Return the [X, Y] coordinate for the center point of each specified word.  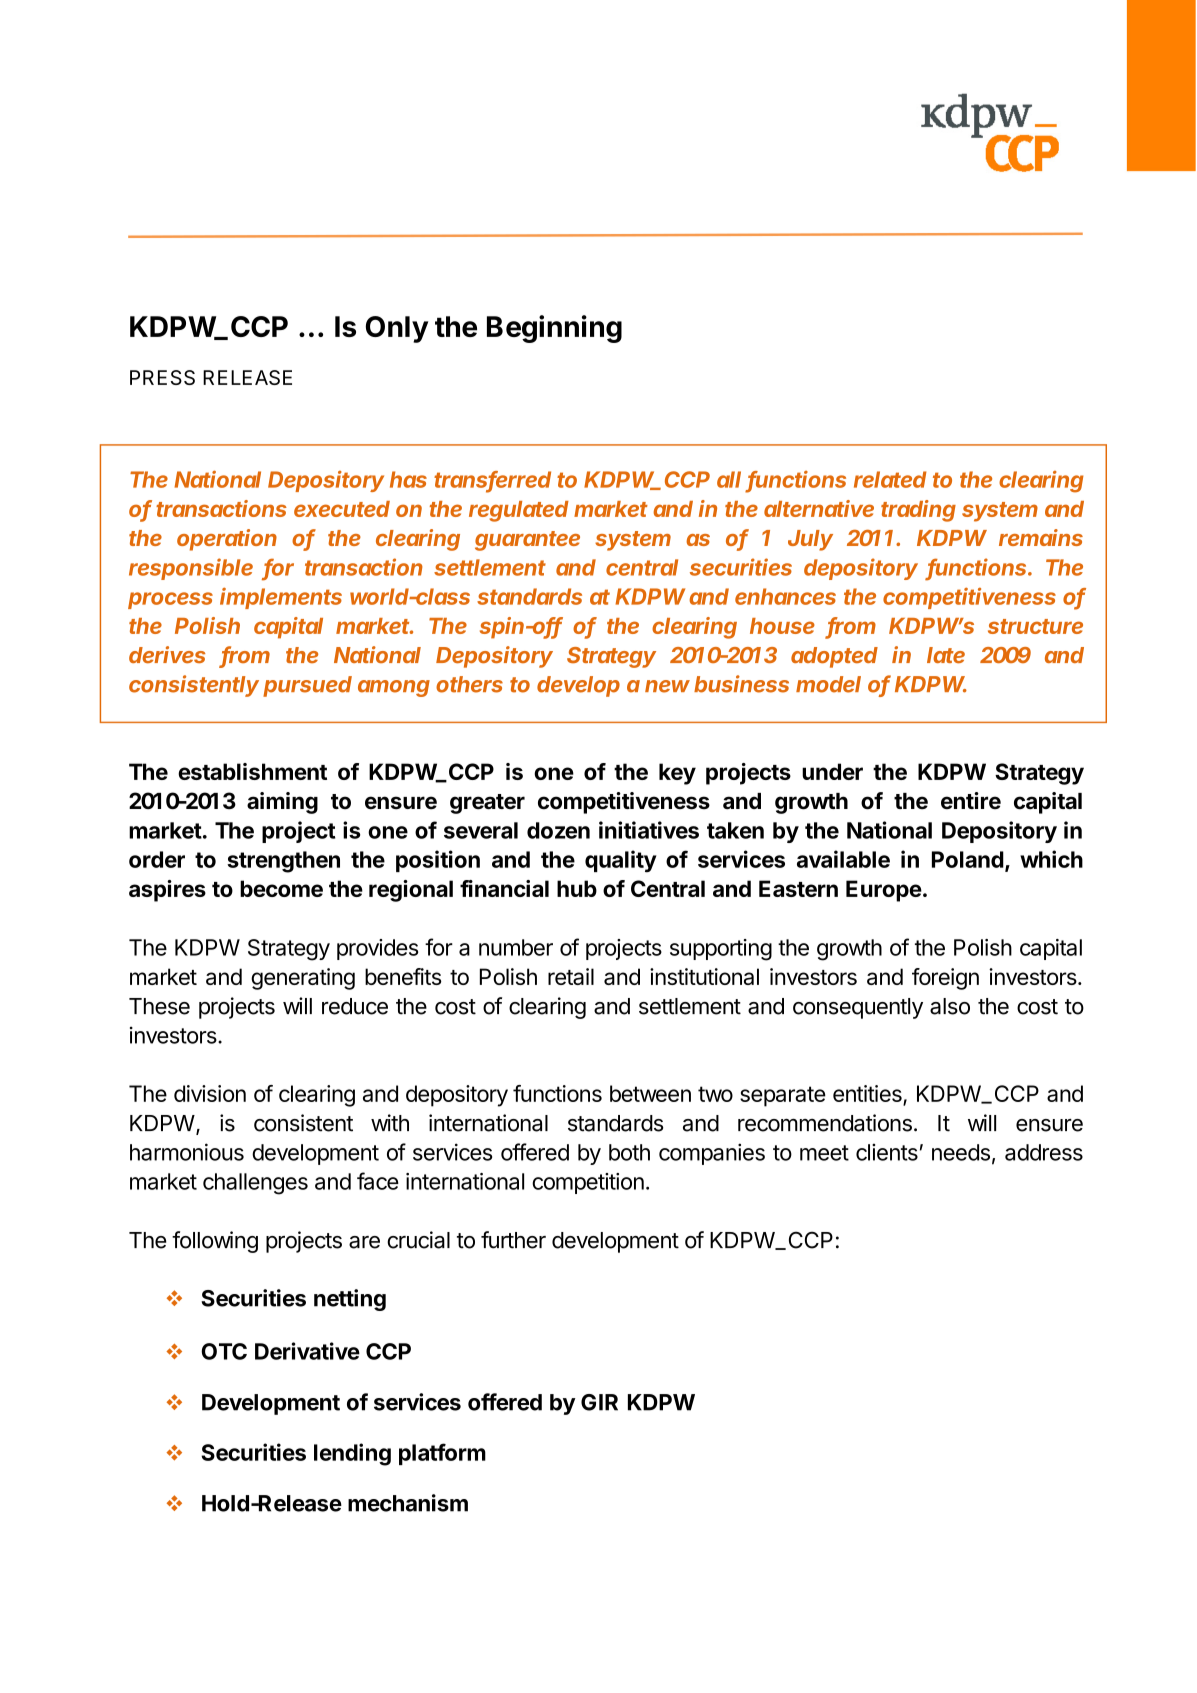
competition [588, 1183]
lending [352, 1454]
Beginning [554, 329]
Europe [884, 891]
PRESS [162, 377]
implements [281, 598]
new [667, 686]
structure [1035, 626]
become [281, 888]
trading [918, 511]
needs [961, 1152]
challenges [255, 1184]
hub [577, 888]
